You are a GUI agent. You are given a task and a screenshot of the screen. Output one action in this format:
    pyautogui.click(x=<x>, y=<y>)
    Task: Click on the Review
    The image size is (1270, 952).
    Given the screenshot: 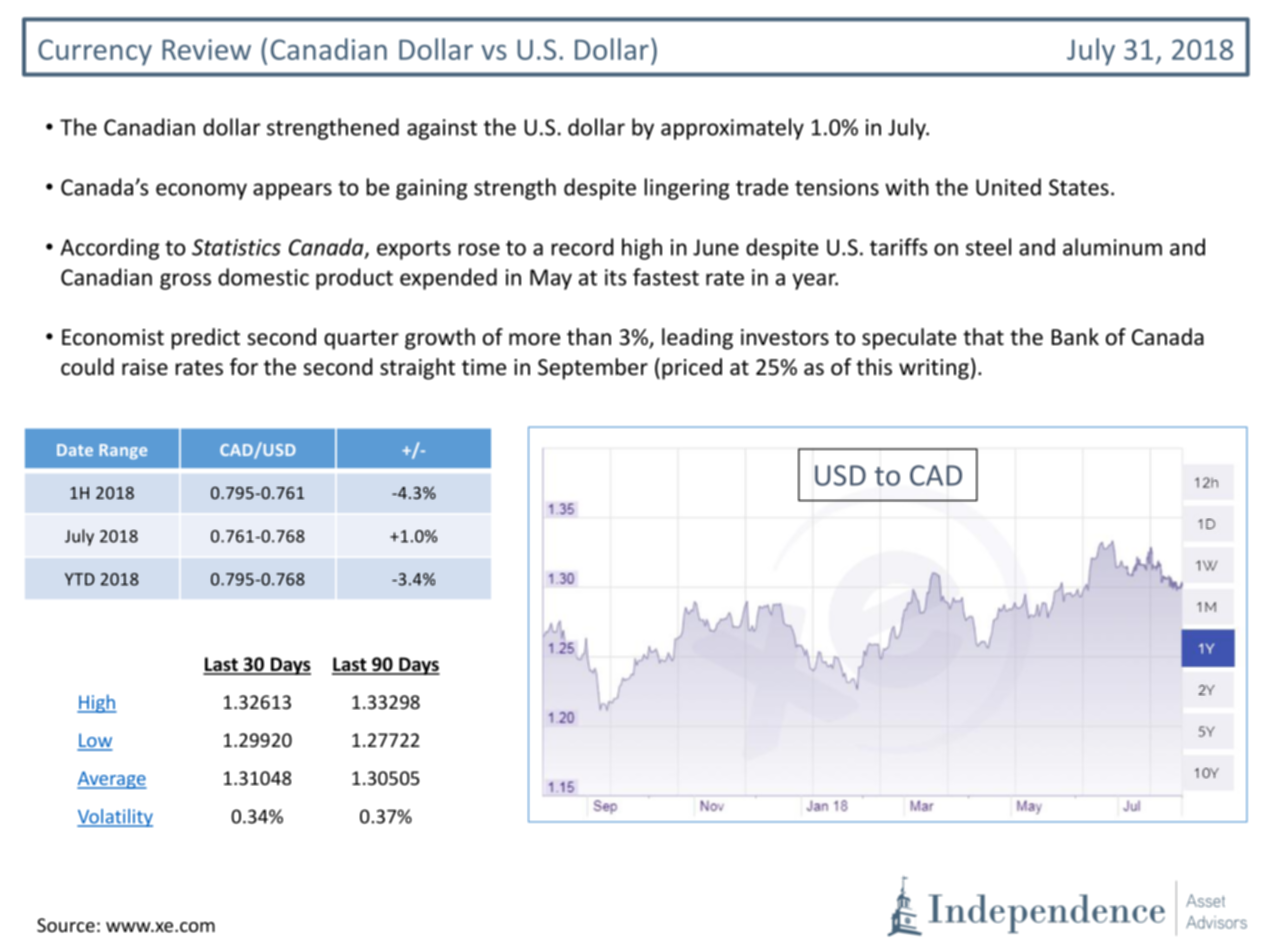 What is the action you would take?
    pyautogui.click(x=206, y=49)
